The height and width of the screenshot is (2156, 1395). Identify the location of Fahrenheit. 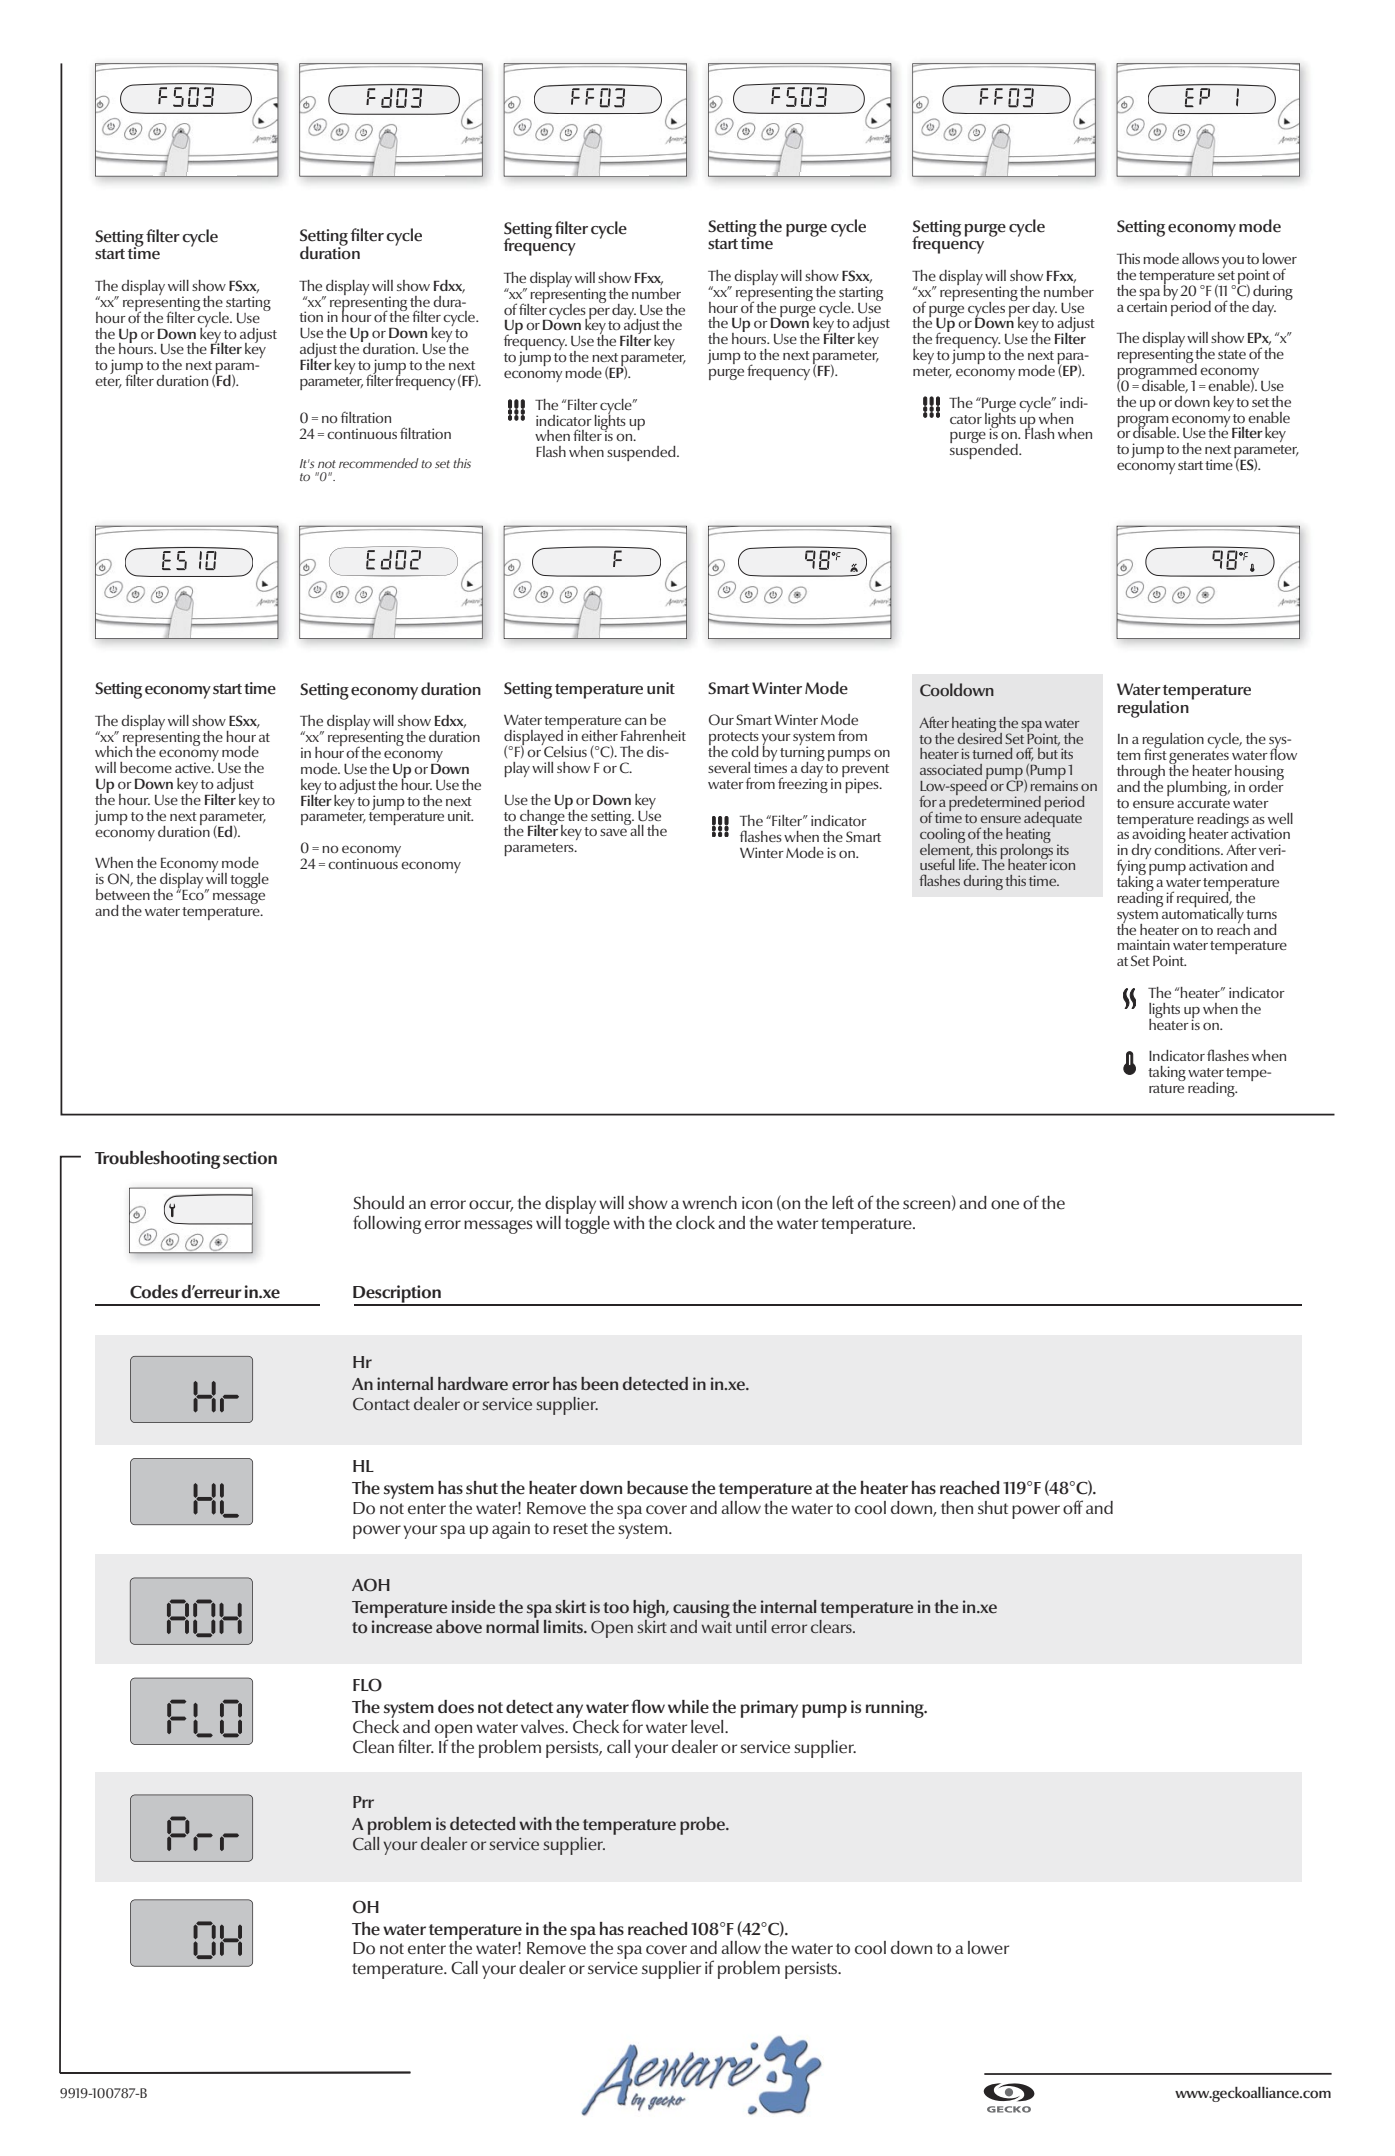
(653, 735).
